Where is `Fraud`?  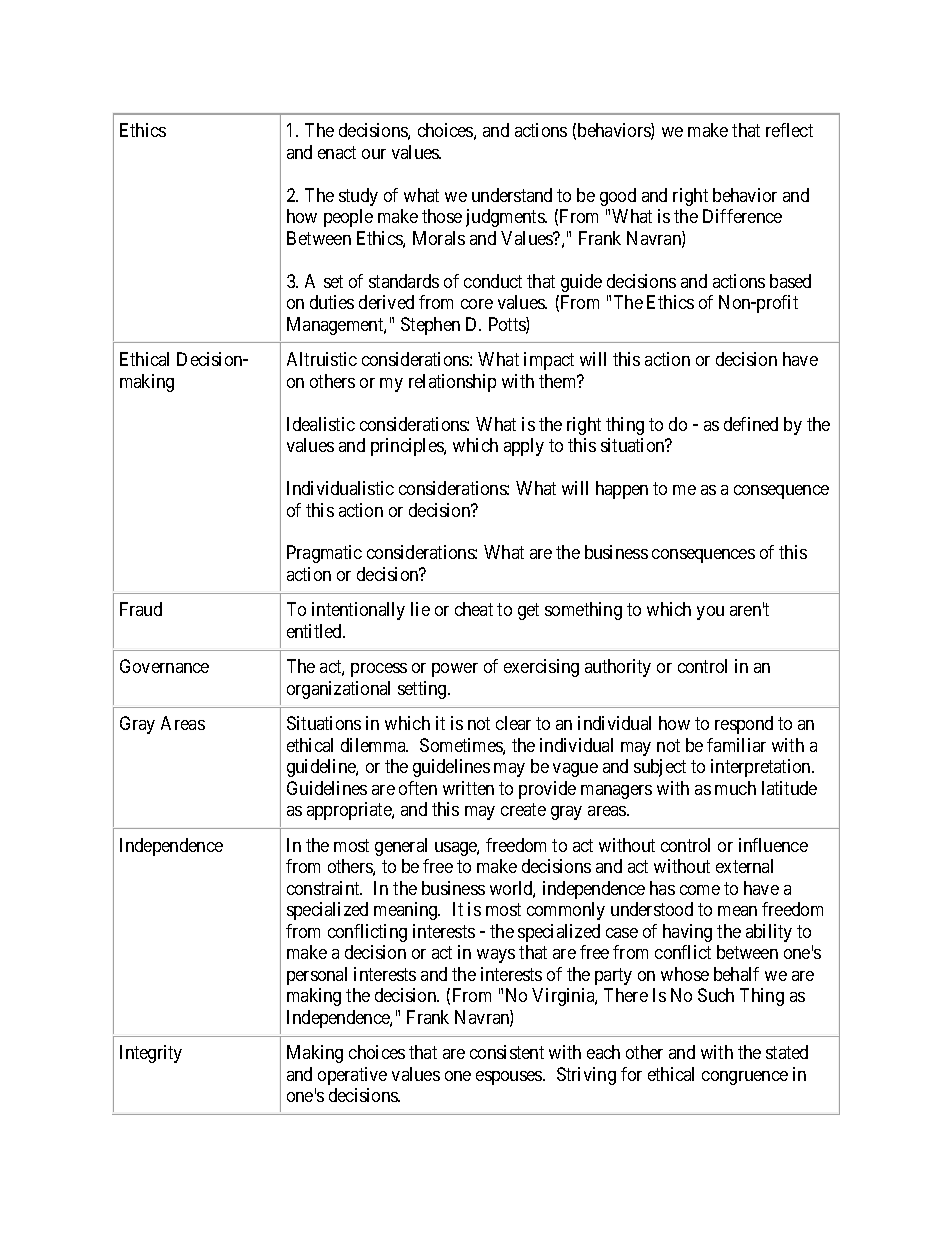
Fraud is located at coordinates (141, 609).
